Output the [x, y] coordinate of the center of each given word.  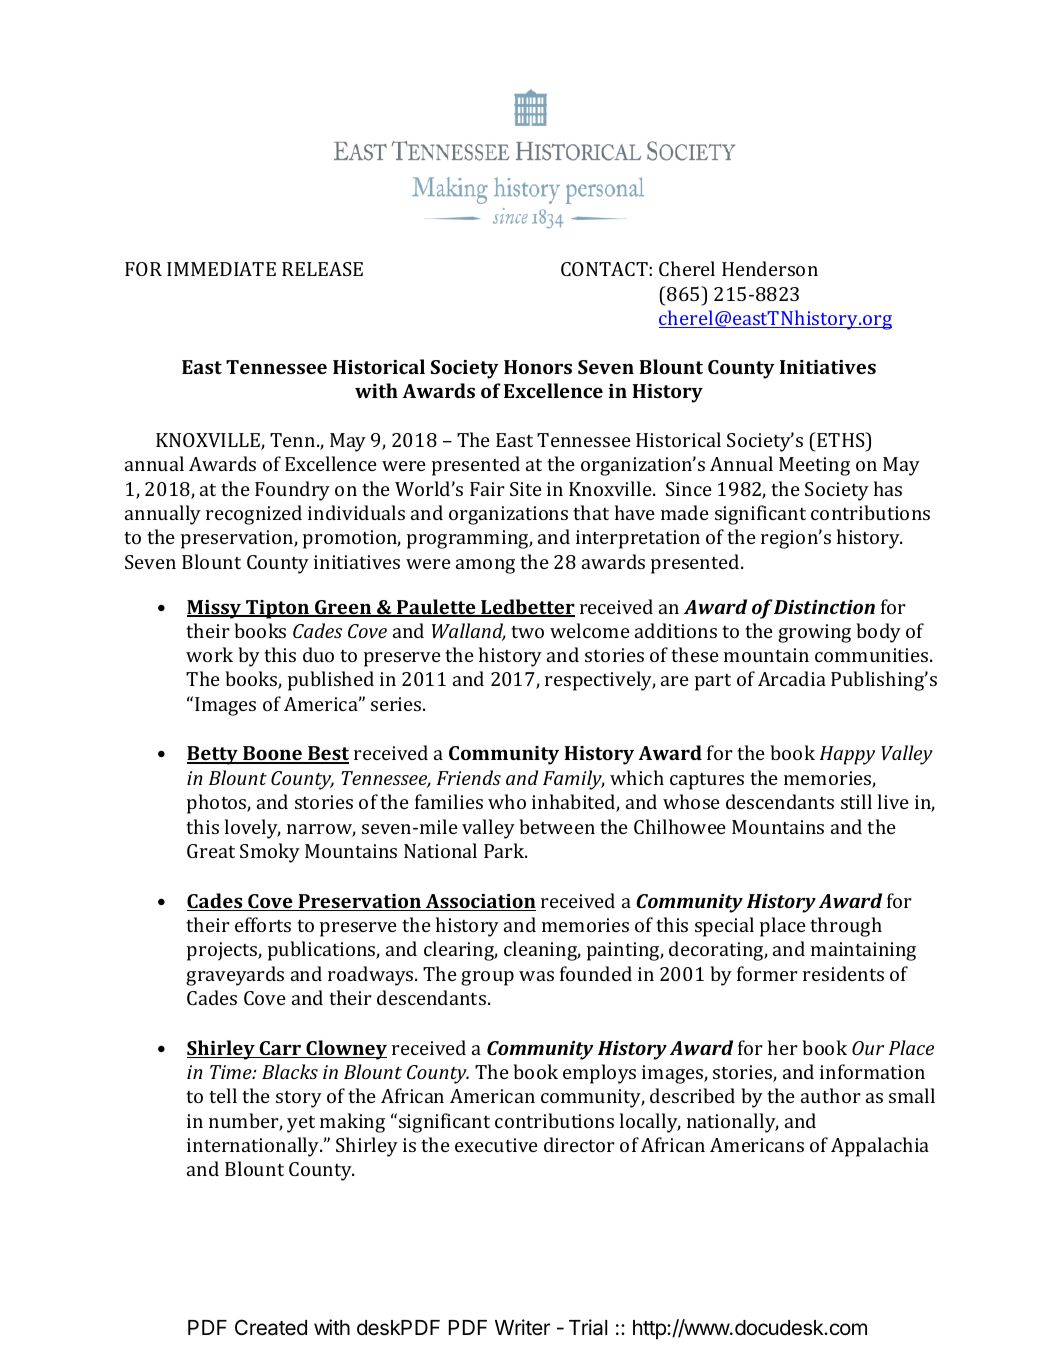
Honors [538, 367]
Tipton [277, 609]
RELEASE [322, 269]
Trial [588, 1327]
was [536, 976]
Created [271, 1327]
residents [843, 973]
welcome [590, 630]
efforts [263, 924]
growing [814, 633]
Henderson [770, 268]
